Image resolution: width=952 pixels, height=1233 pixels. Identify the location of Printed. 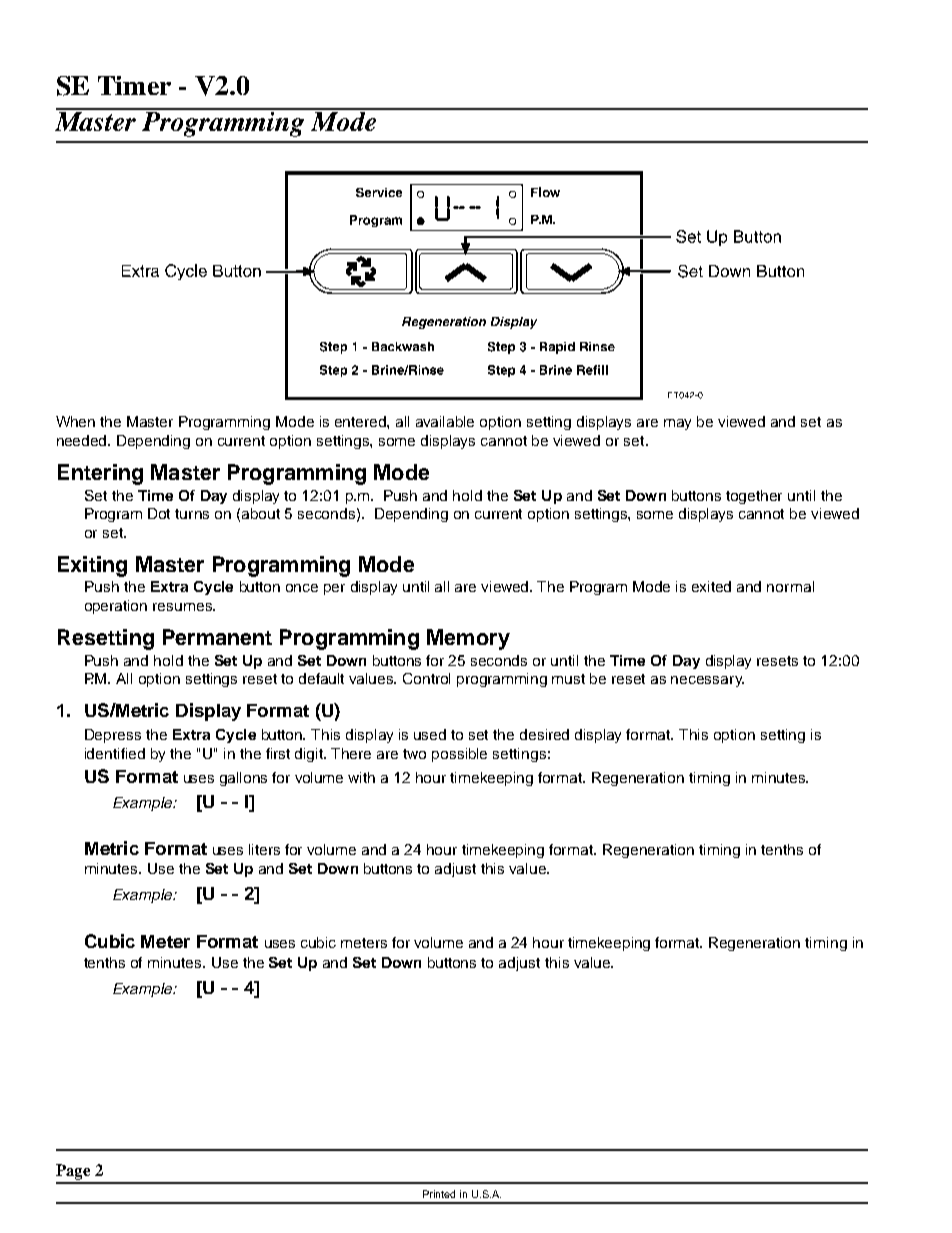
(439, 1194).
